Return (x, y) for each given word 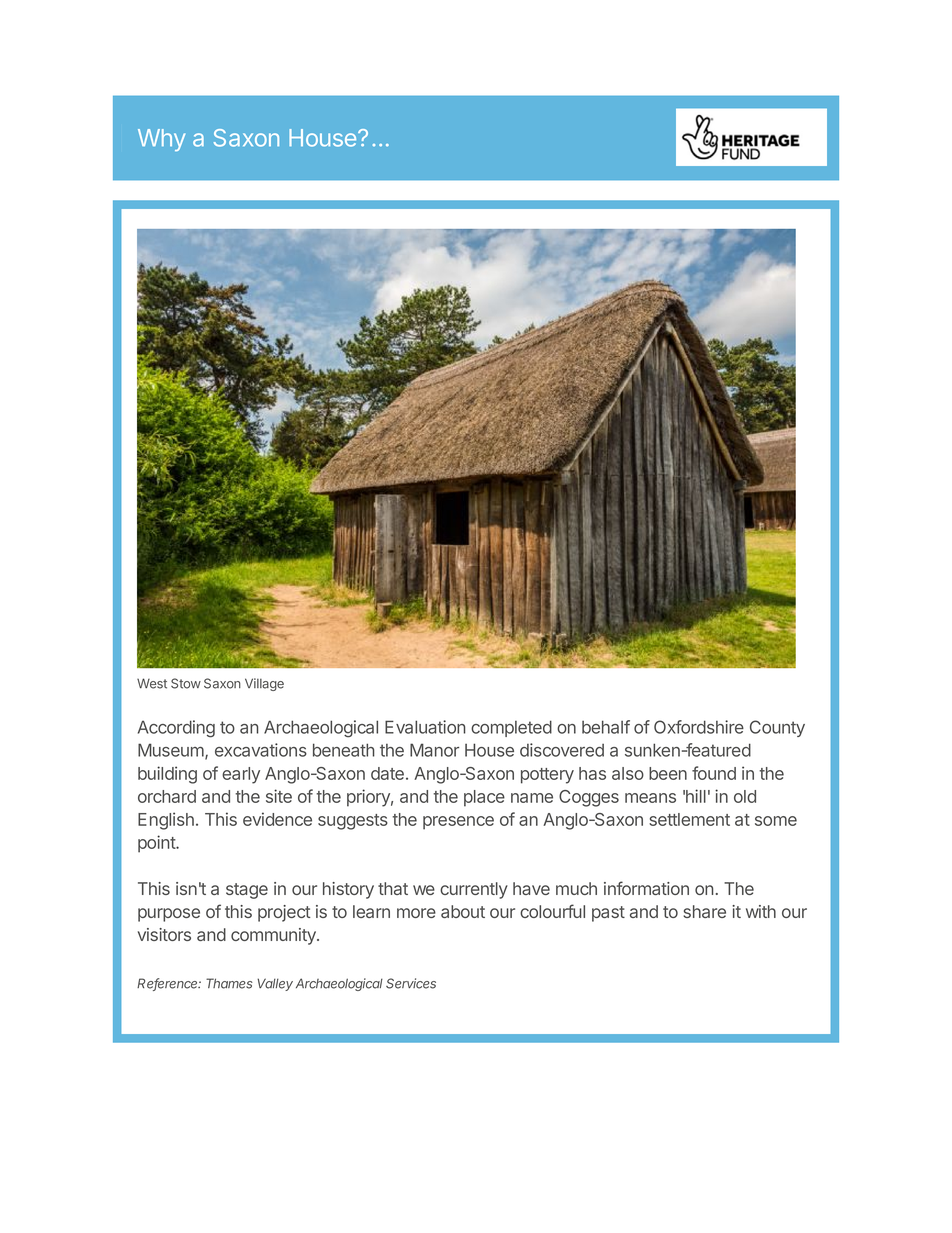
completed (511, 728)
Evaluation (425, 727)
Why (161, 140)
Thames (229, 983)
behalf (606, 727)
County (777, 728)
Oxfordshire (699, 727)
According (176, 729)
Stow (186, 683)
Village (264, 684)
